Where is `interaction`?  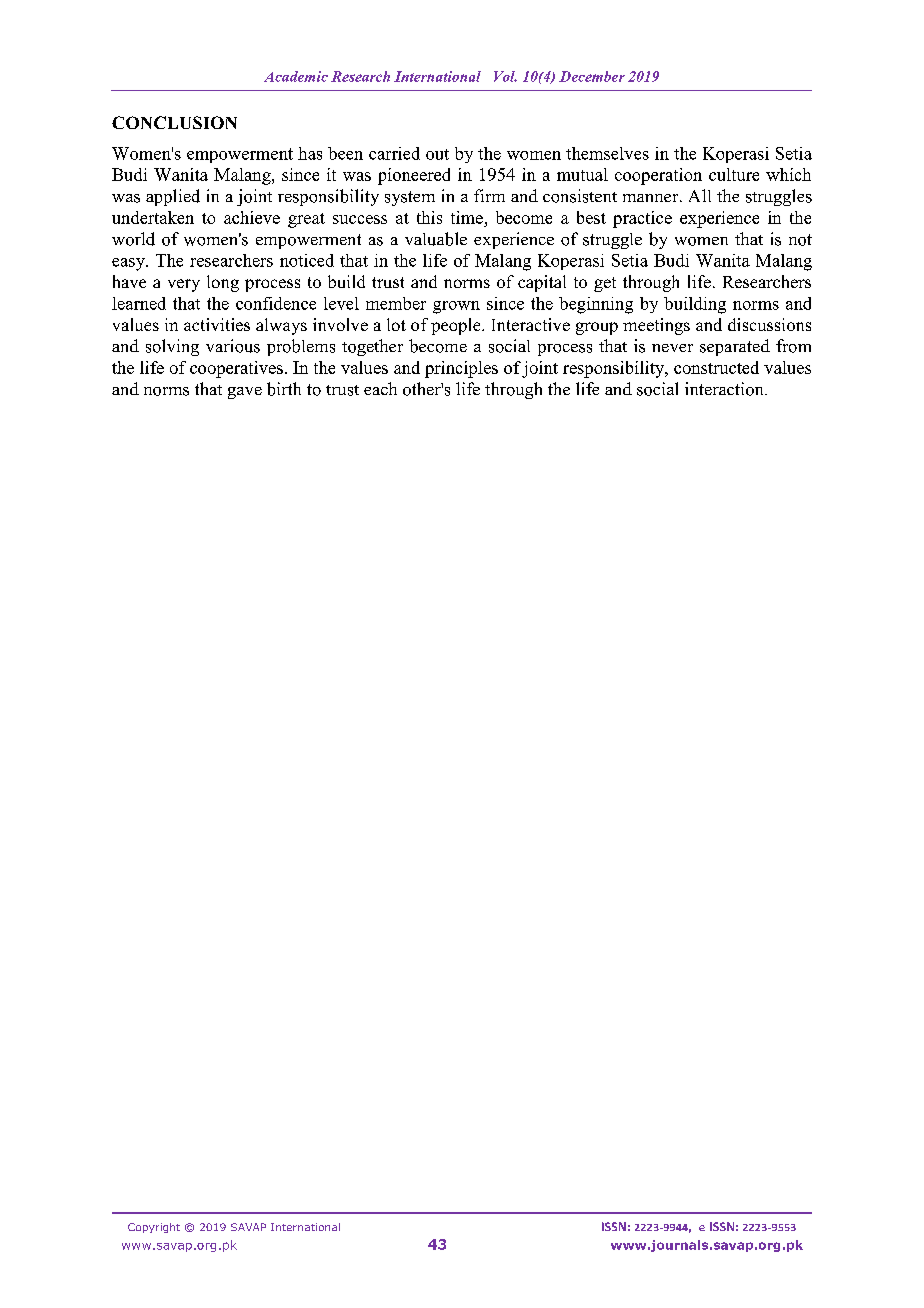
interaction is located at coordinates (725, 389).
